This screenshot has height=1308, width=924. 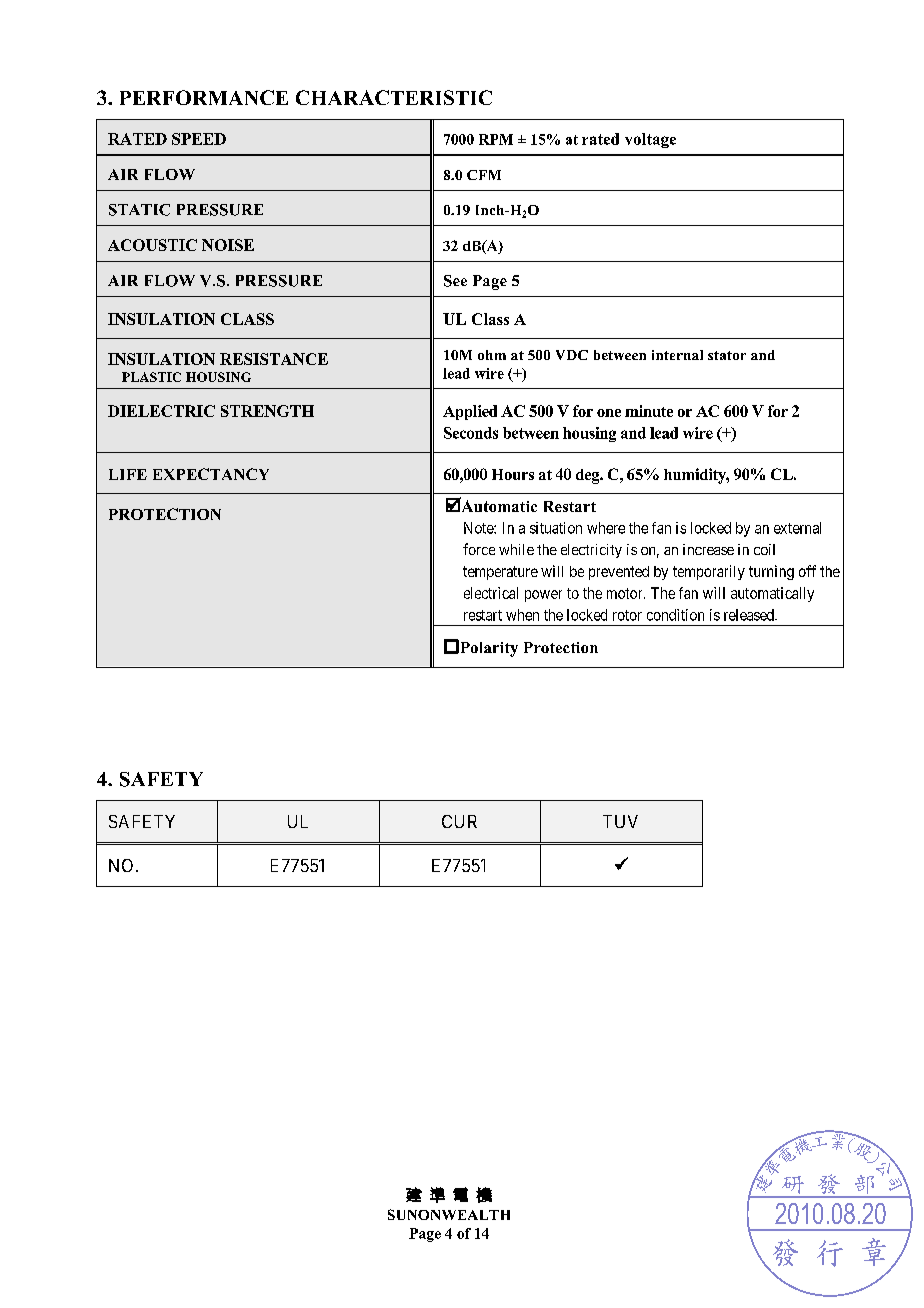 What do you see at coordinates (649, 411) in the screenshot?
I see `minute` at bounding box center [649, 411].
